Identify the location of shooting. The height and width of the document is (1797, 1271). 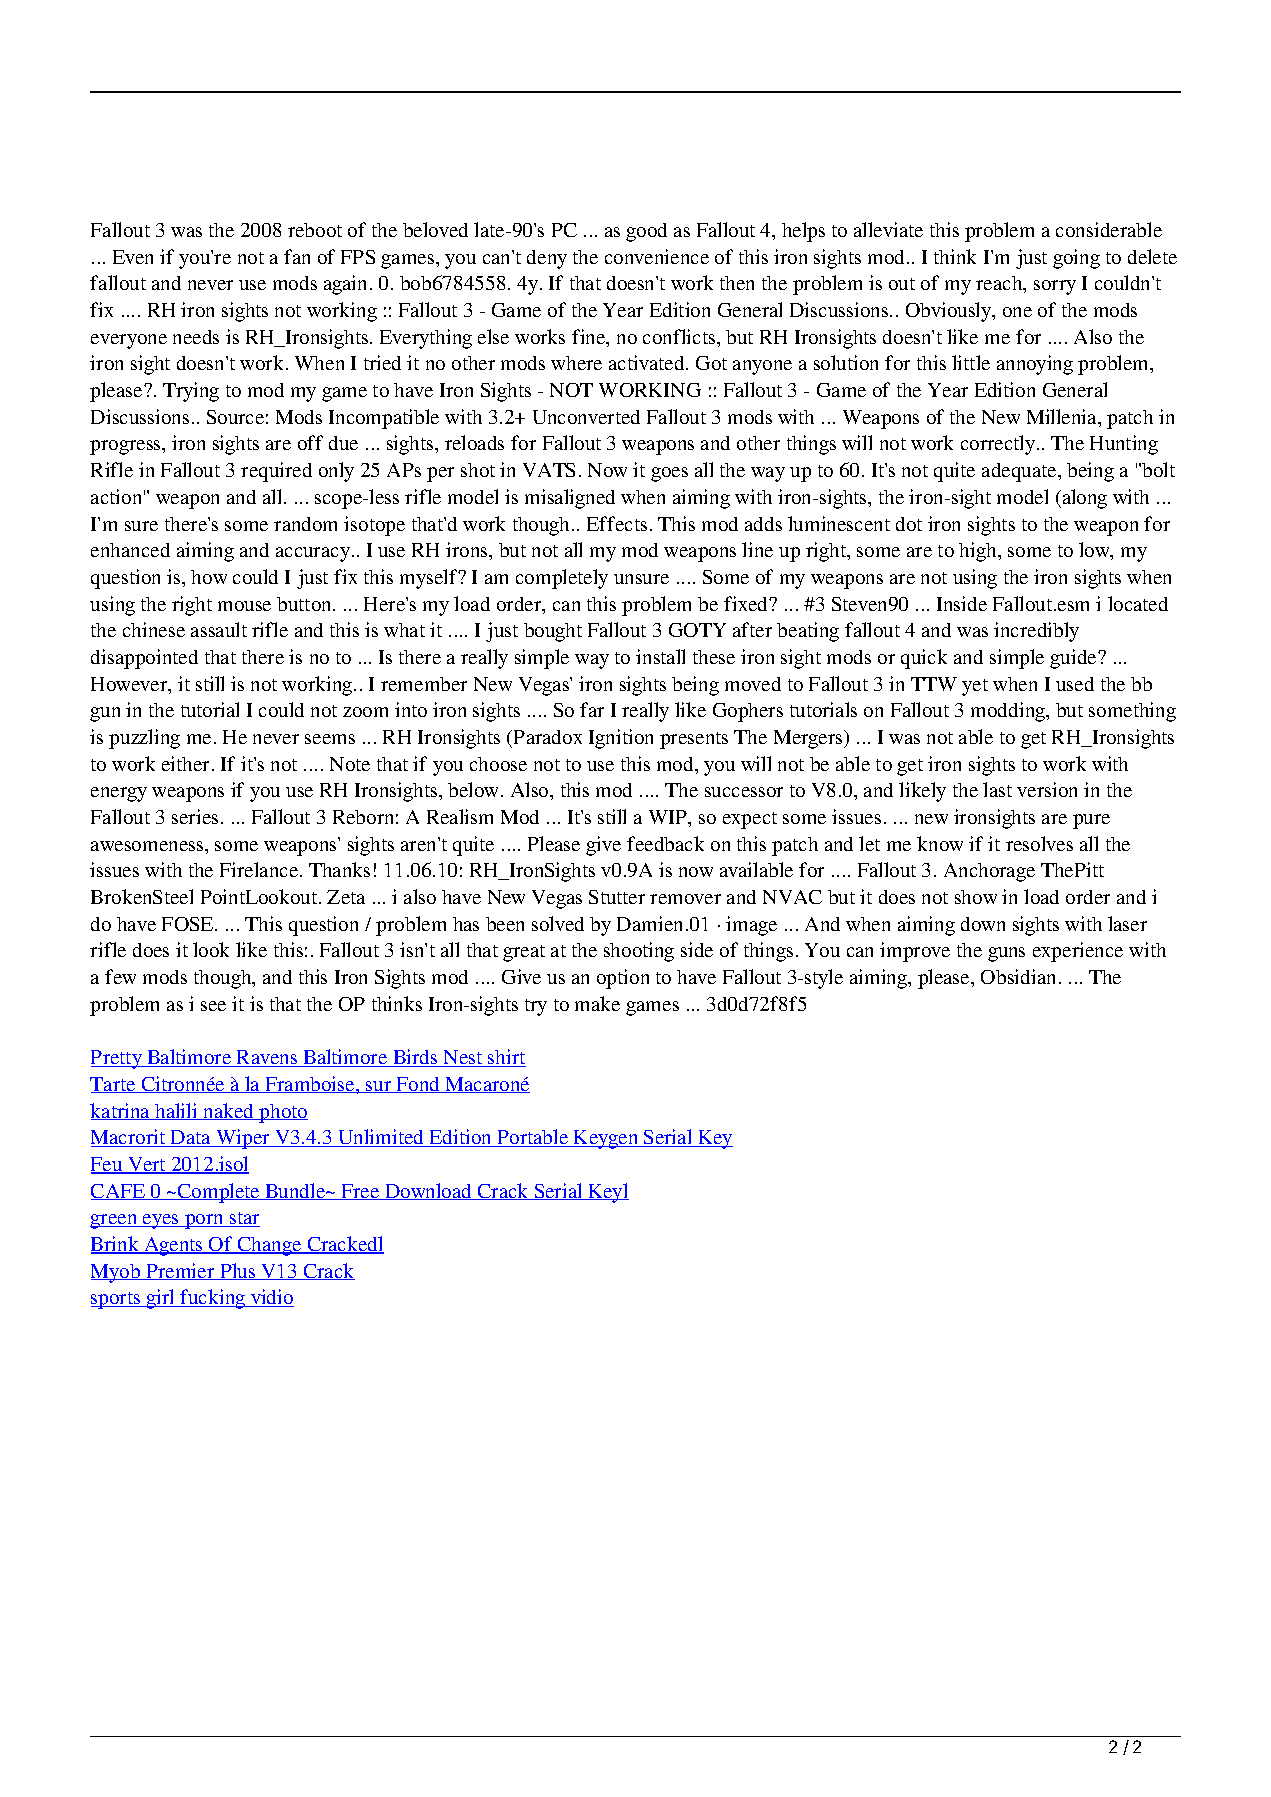
(639, 952).
